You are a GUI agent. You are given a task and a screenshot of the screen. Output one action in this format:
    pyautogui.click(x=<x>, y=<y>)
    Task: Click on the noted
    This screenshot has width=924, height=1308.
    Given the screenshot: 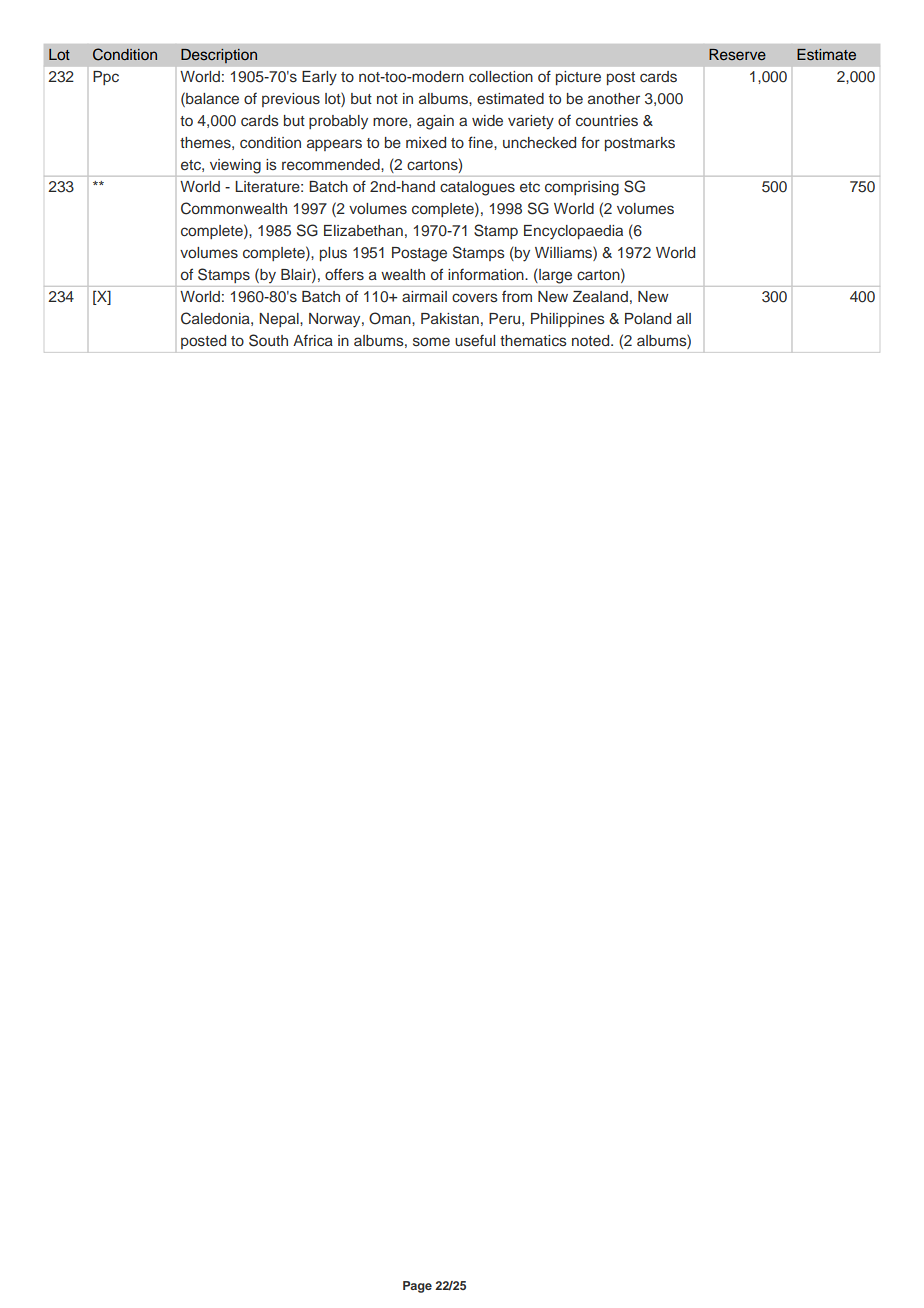 What is the action you would take?
    pyautogui.click(x=592, y=340)
